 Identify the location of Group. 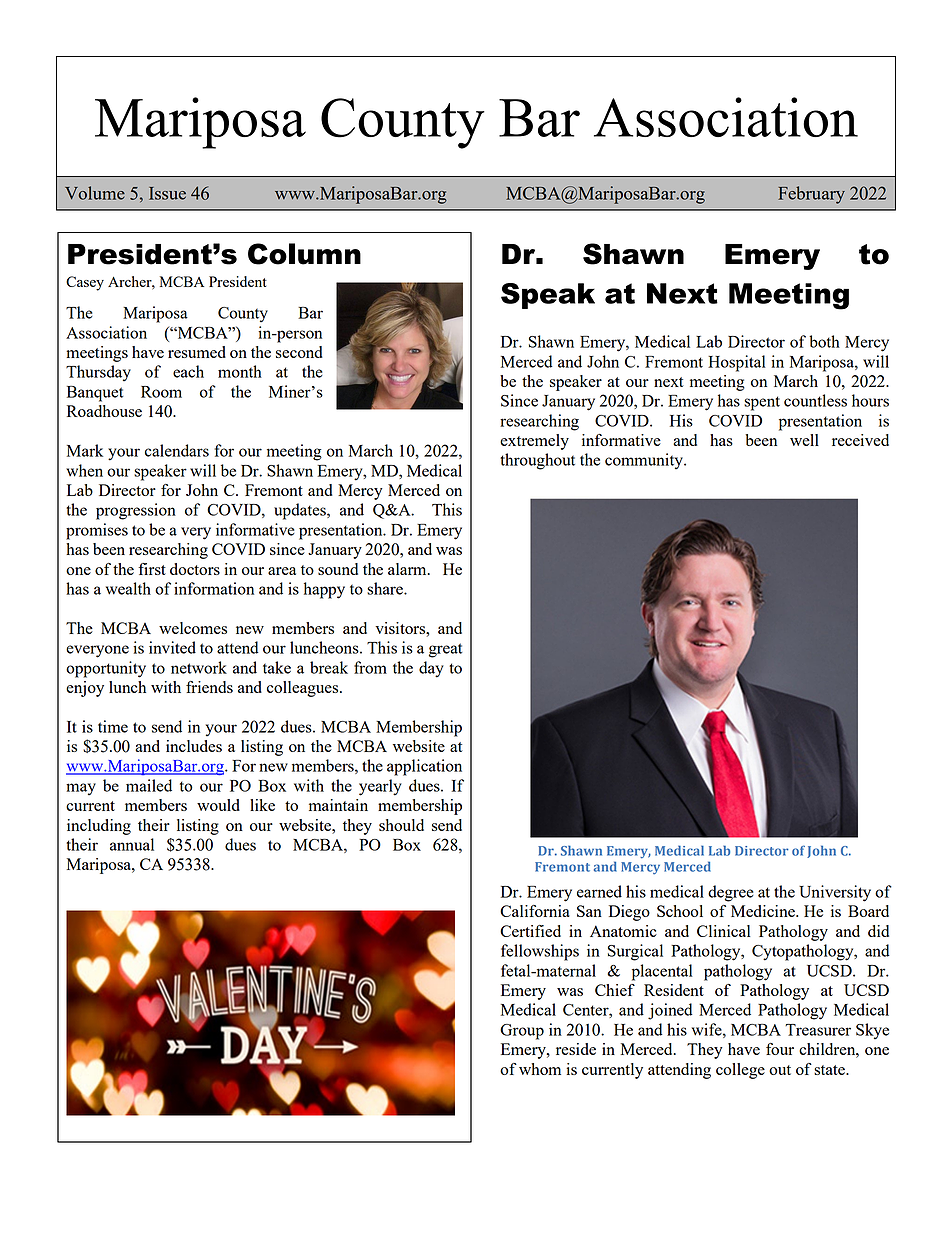
(522, 1032).
